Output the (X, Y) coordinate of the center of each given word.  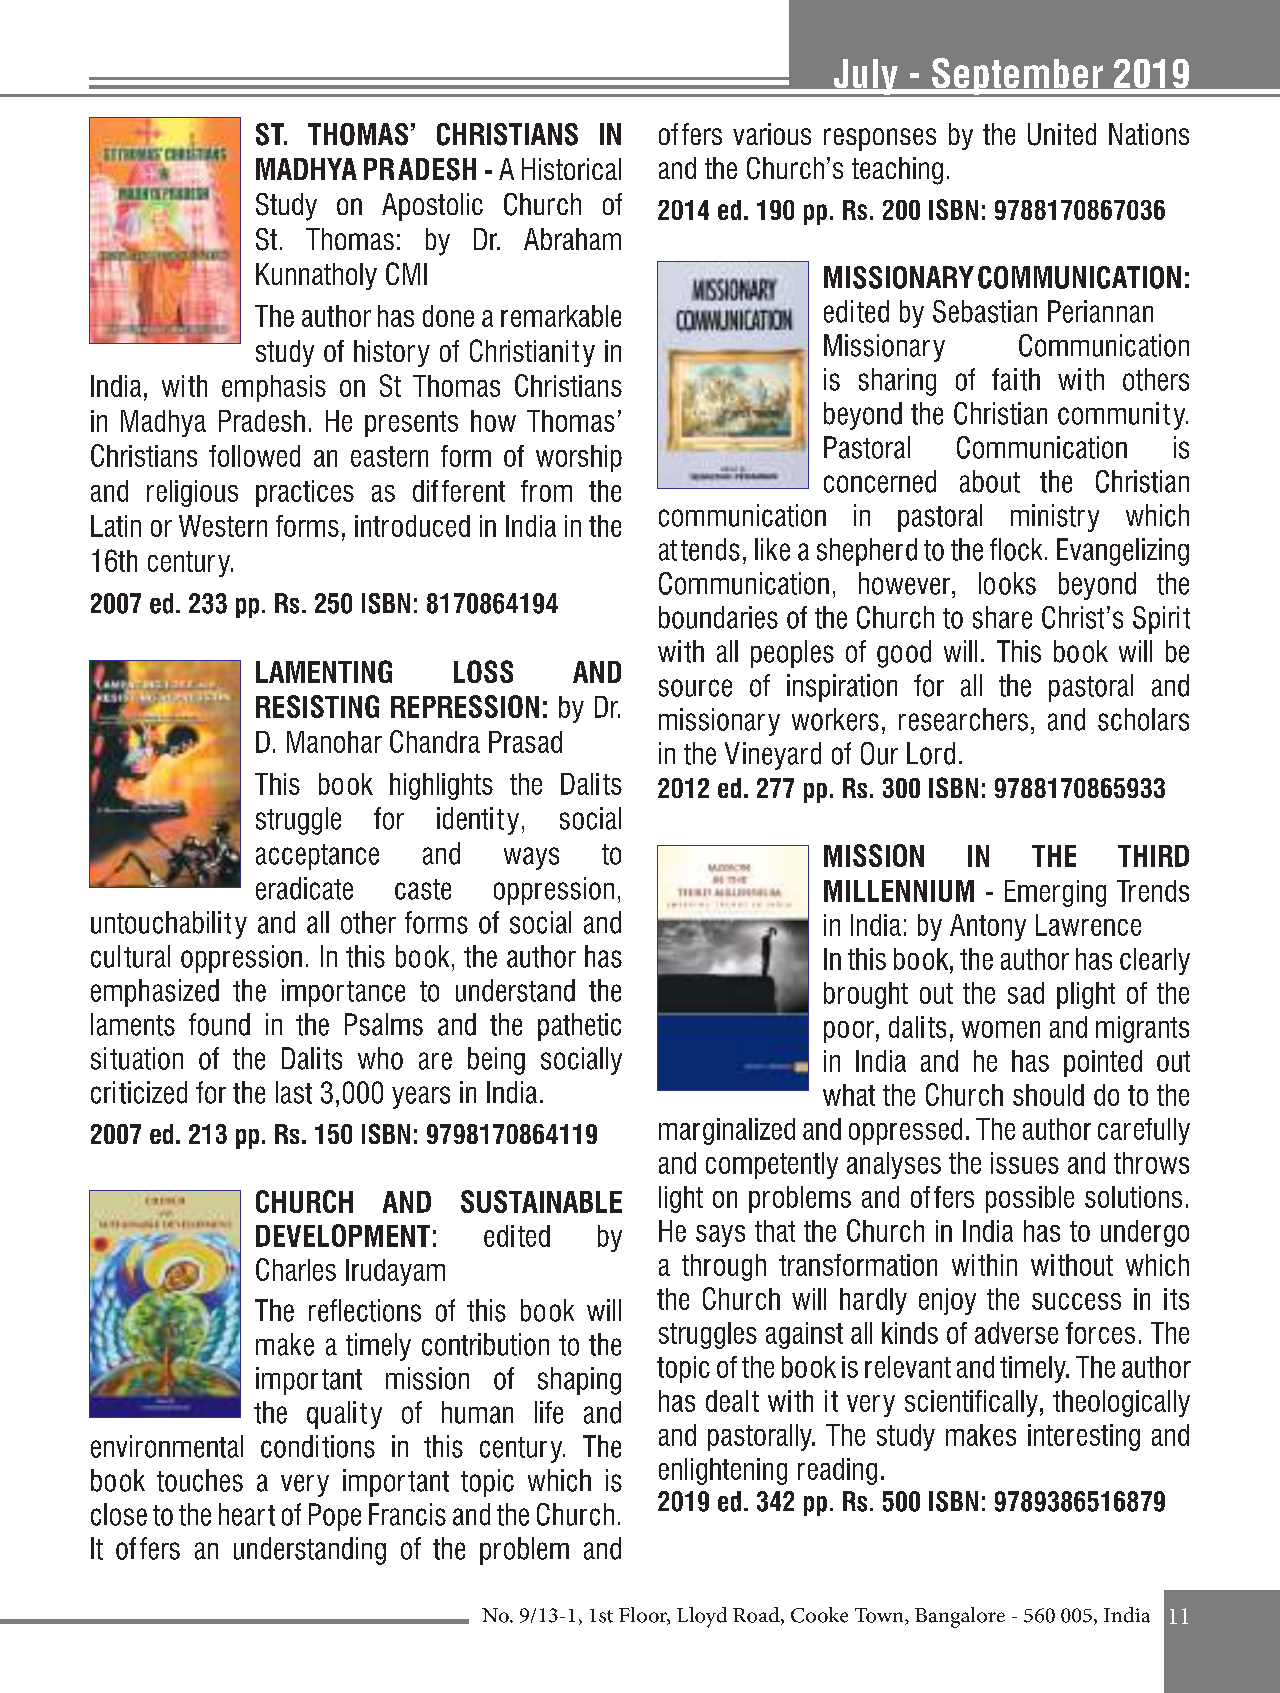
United (1062, 134)
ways (531, 858)
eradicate (304, 888)
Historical (571, 169)
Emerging (1055, 893)
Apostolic (432, 207)
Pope (335, 1517)
